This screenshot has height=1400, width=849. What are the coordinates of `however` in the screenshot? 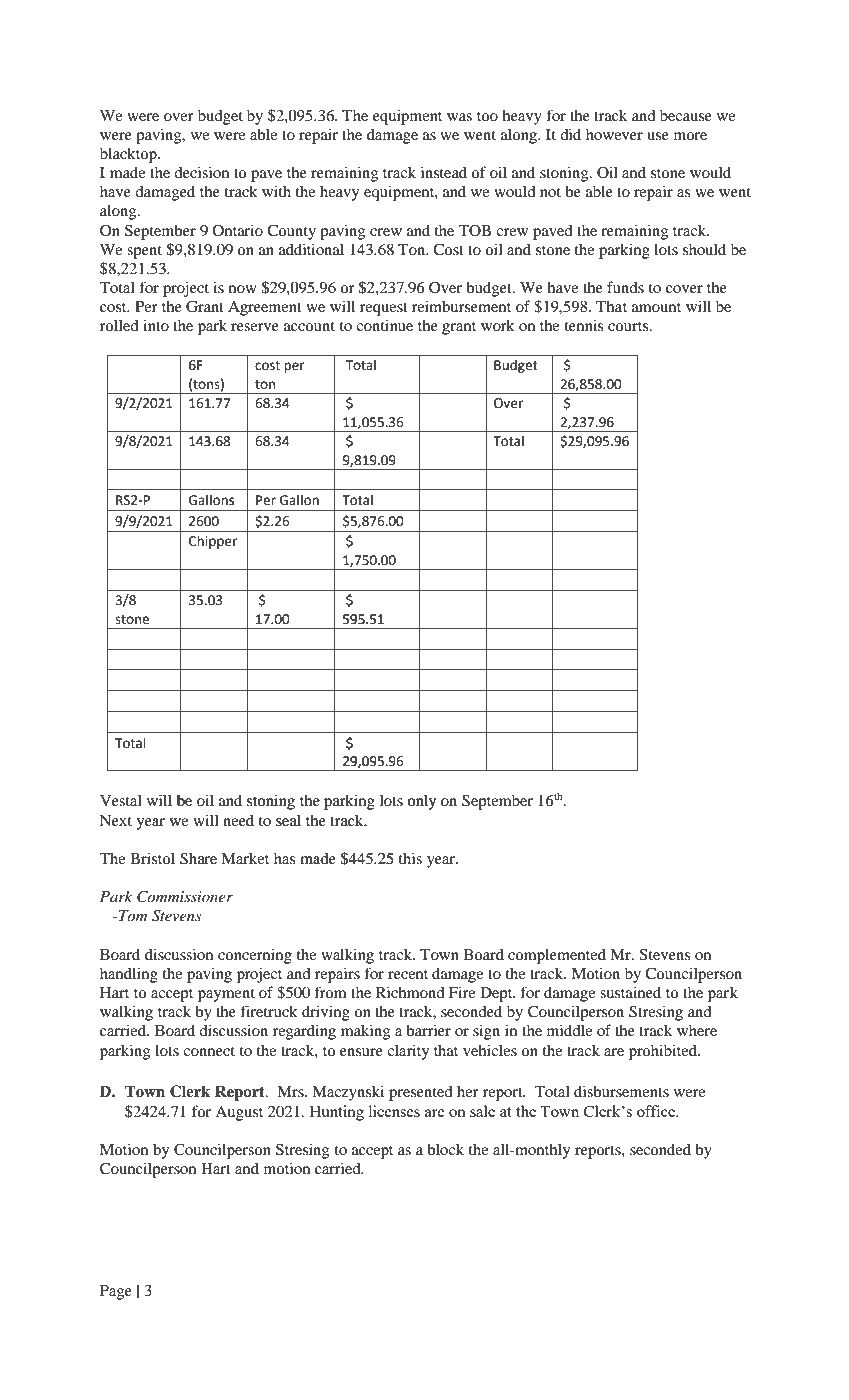 It's located at (614, 134).
